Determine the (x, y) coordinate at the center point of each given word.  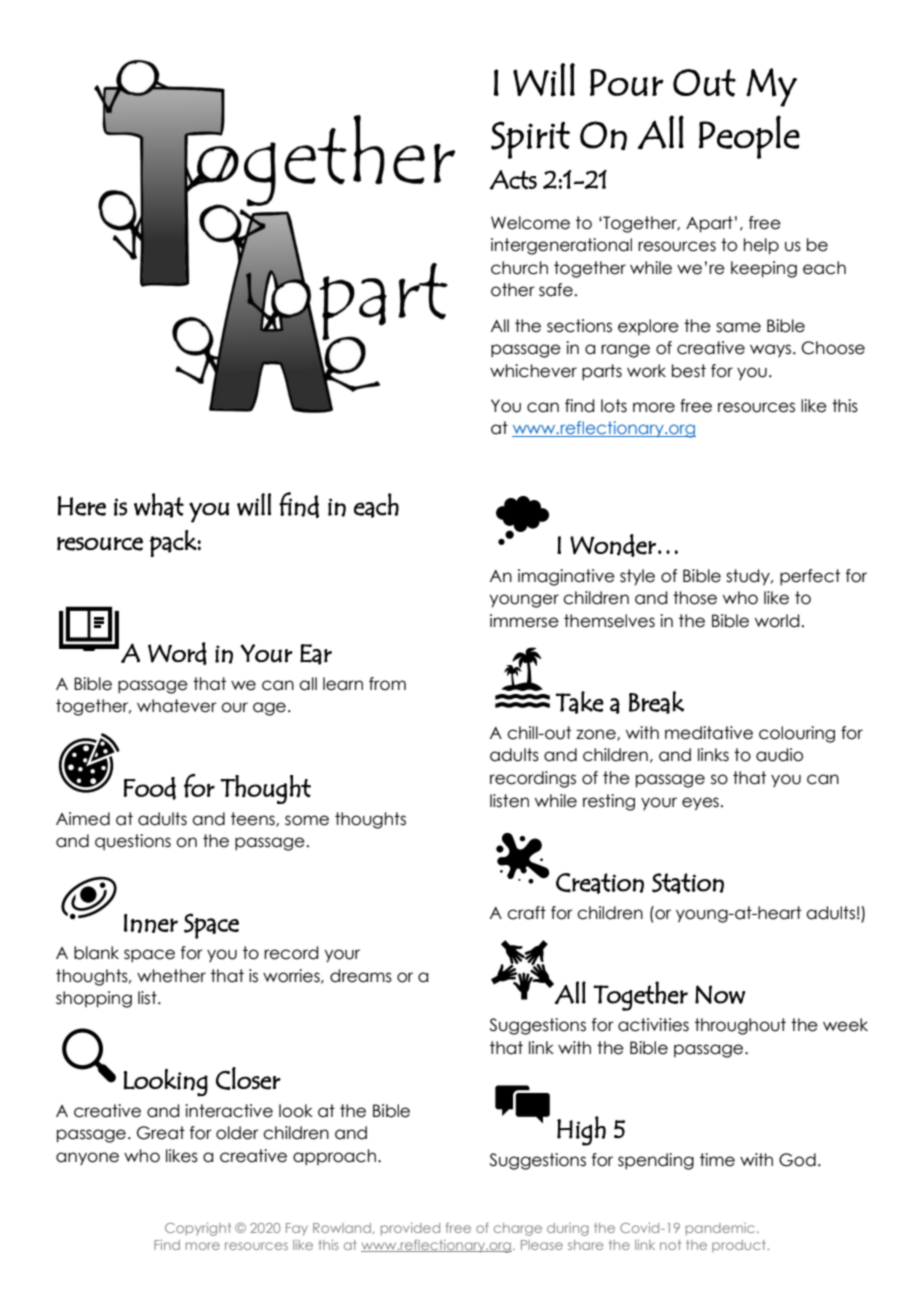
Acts (513, 180)
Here (81, 506)
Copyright (198, 1229)
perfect (810, 577)
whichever (533, 371)
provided (410, 1229)
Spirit (530, 140)
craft (526, 913)
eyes (700, 804)
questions (133, 842)
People (749, 137)
